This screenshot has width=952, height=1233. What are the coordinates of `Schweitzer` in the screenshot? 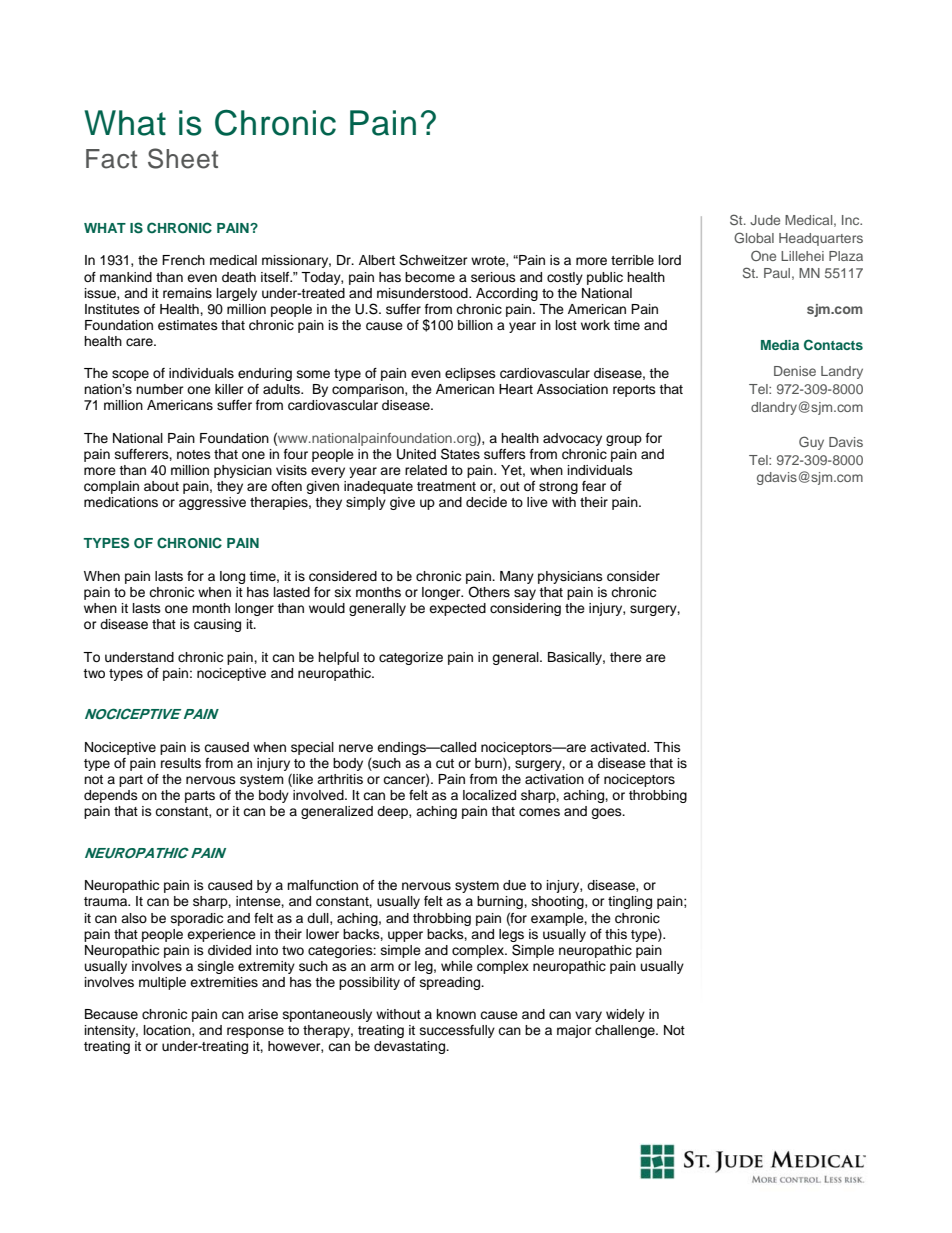 It's located at (433, 260).
